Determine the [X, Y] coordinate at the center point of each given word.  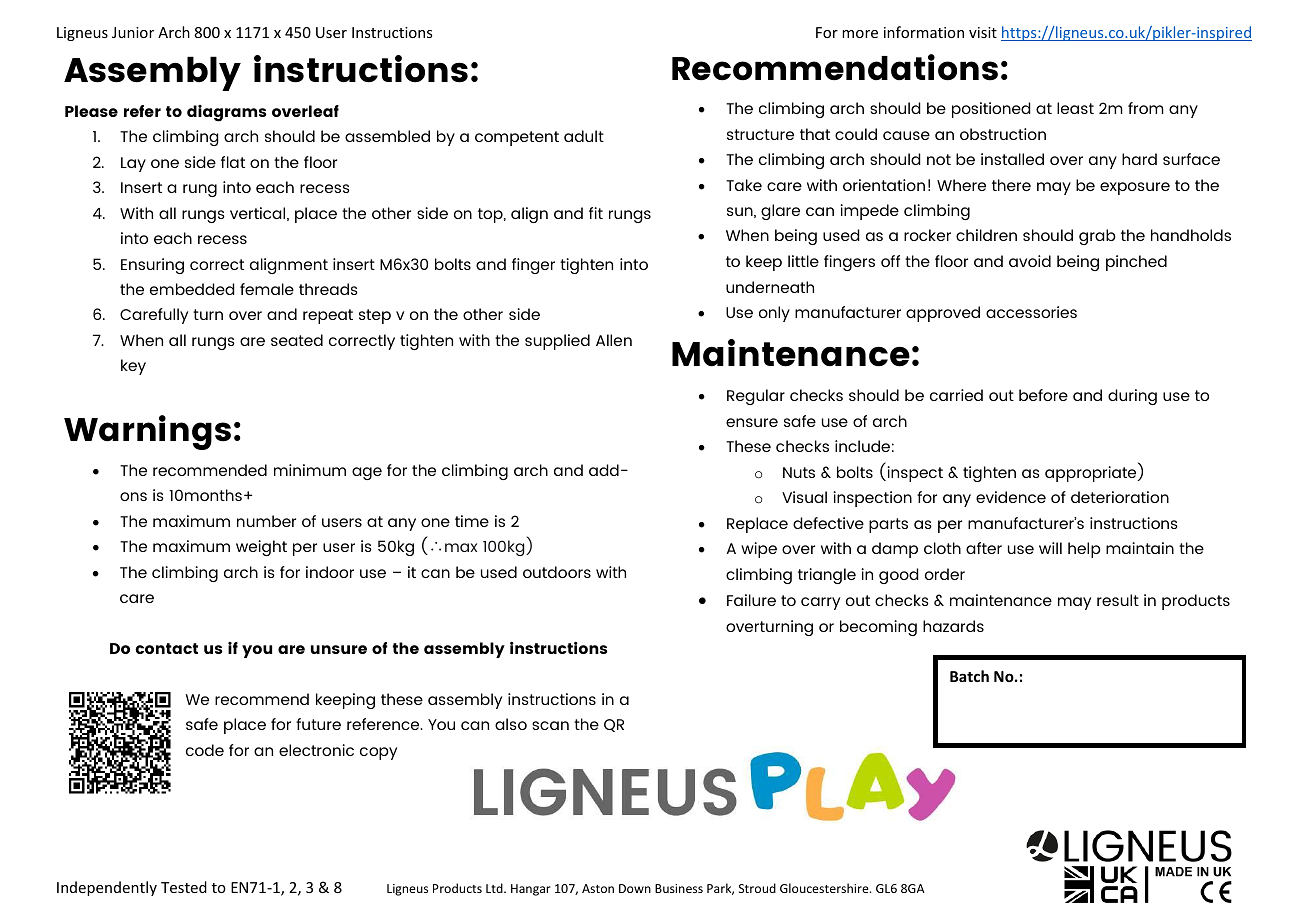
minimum [310, 470]
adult [584, 136]
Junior [133, 32]
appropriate [1092, 474]
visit [983, 32]
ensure [752, 422]
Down [635, 888]
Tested [184, 887]
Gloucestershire [825, 888]
